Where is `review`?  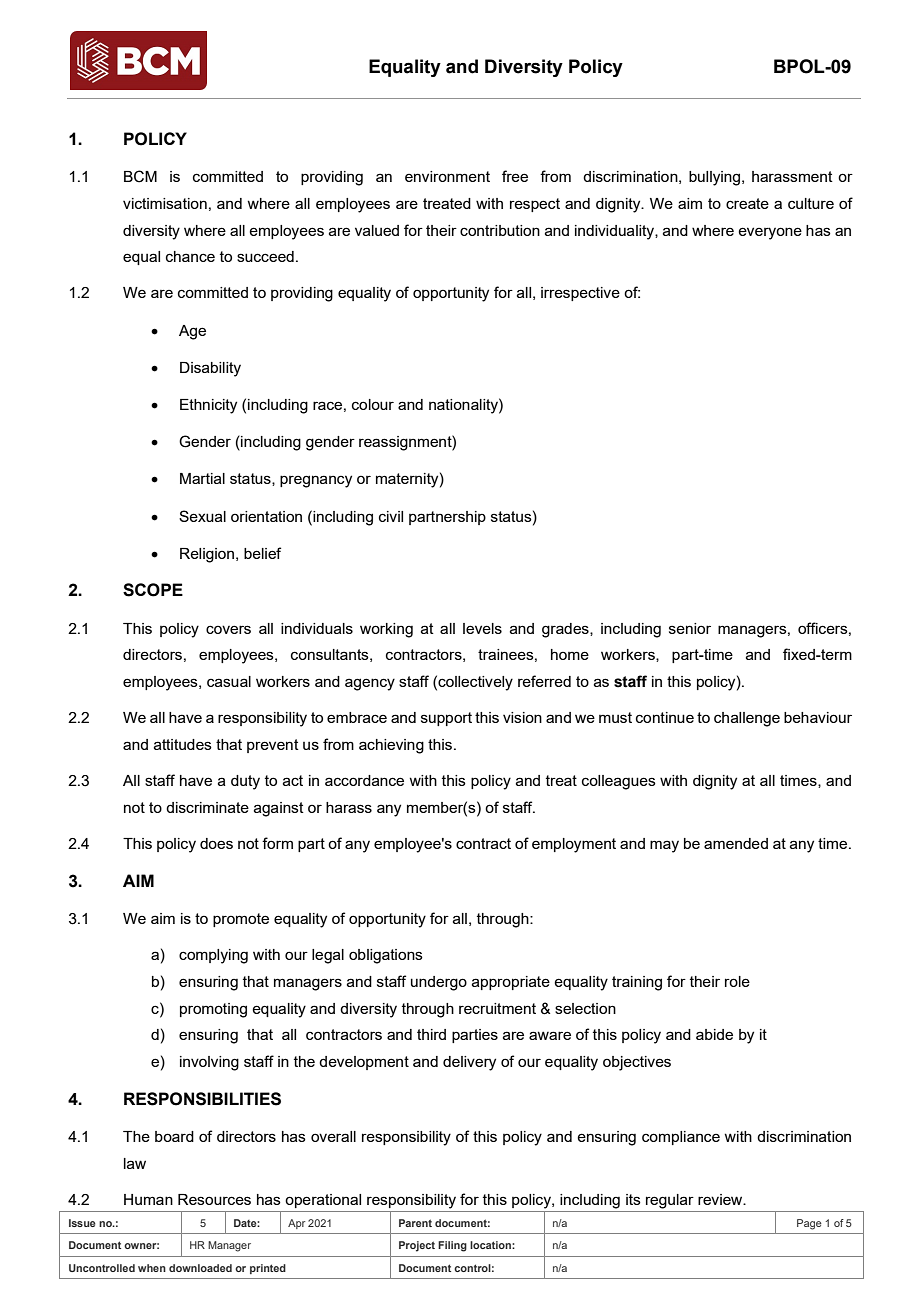
review is located at coordinates (721, 1199).
